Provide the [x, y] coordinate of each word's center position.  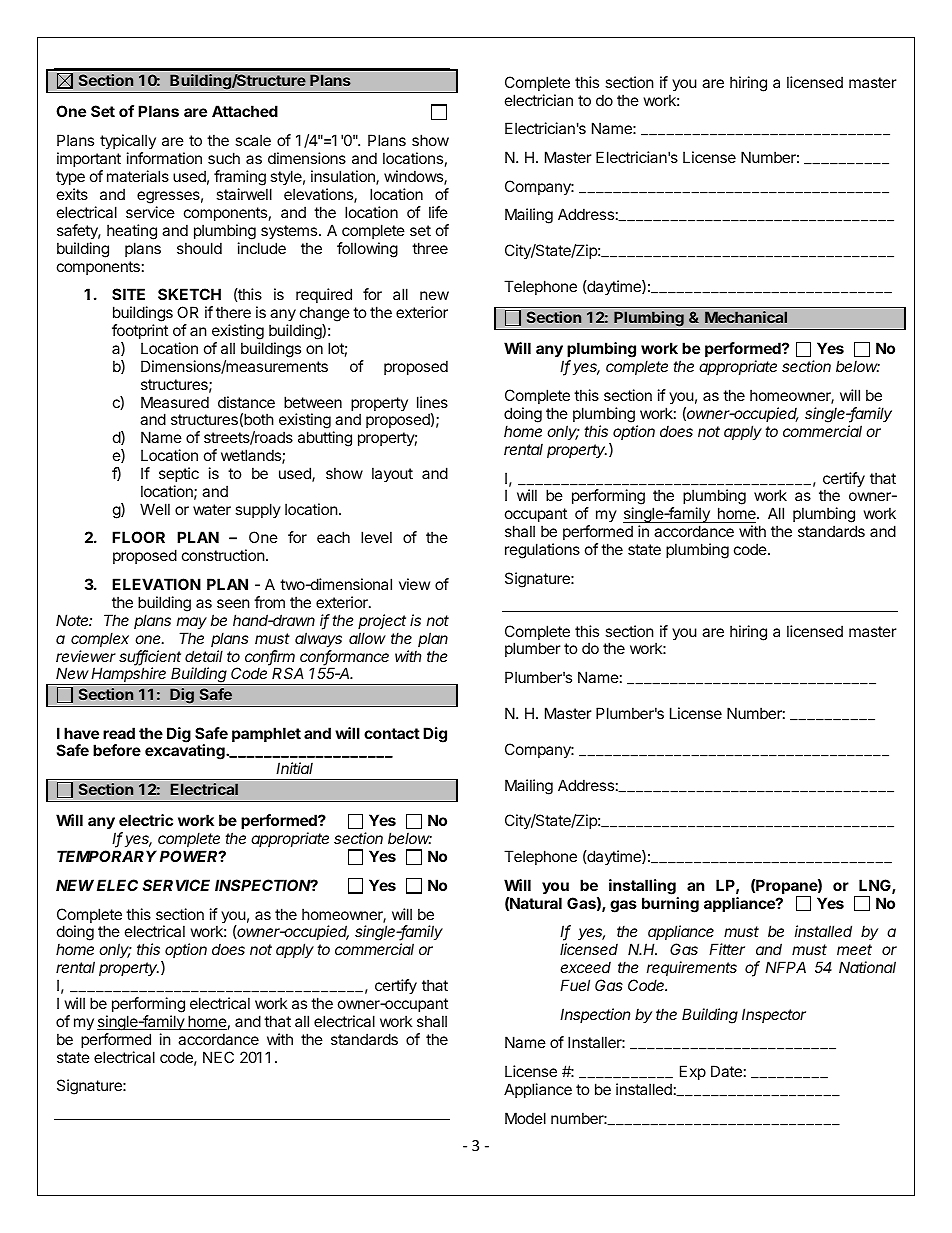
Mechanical [746, 317]
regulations [542, 551]
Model [525, 1118]
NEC [218, 1057]
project [382, 621]
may [192, 623]
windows [414, 177]
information [164, 158]
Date [726, 1071]
